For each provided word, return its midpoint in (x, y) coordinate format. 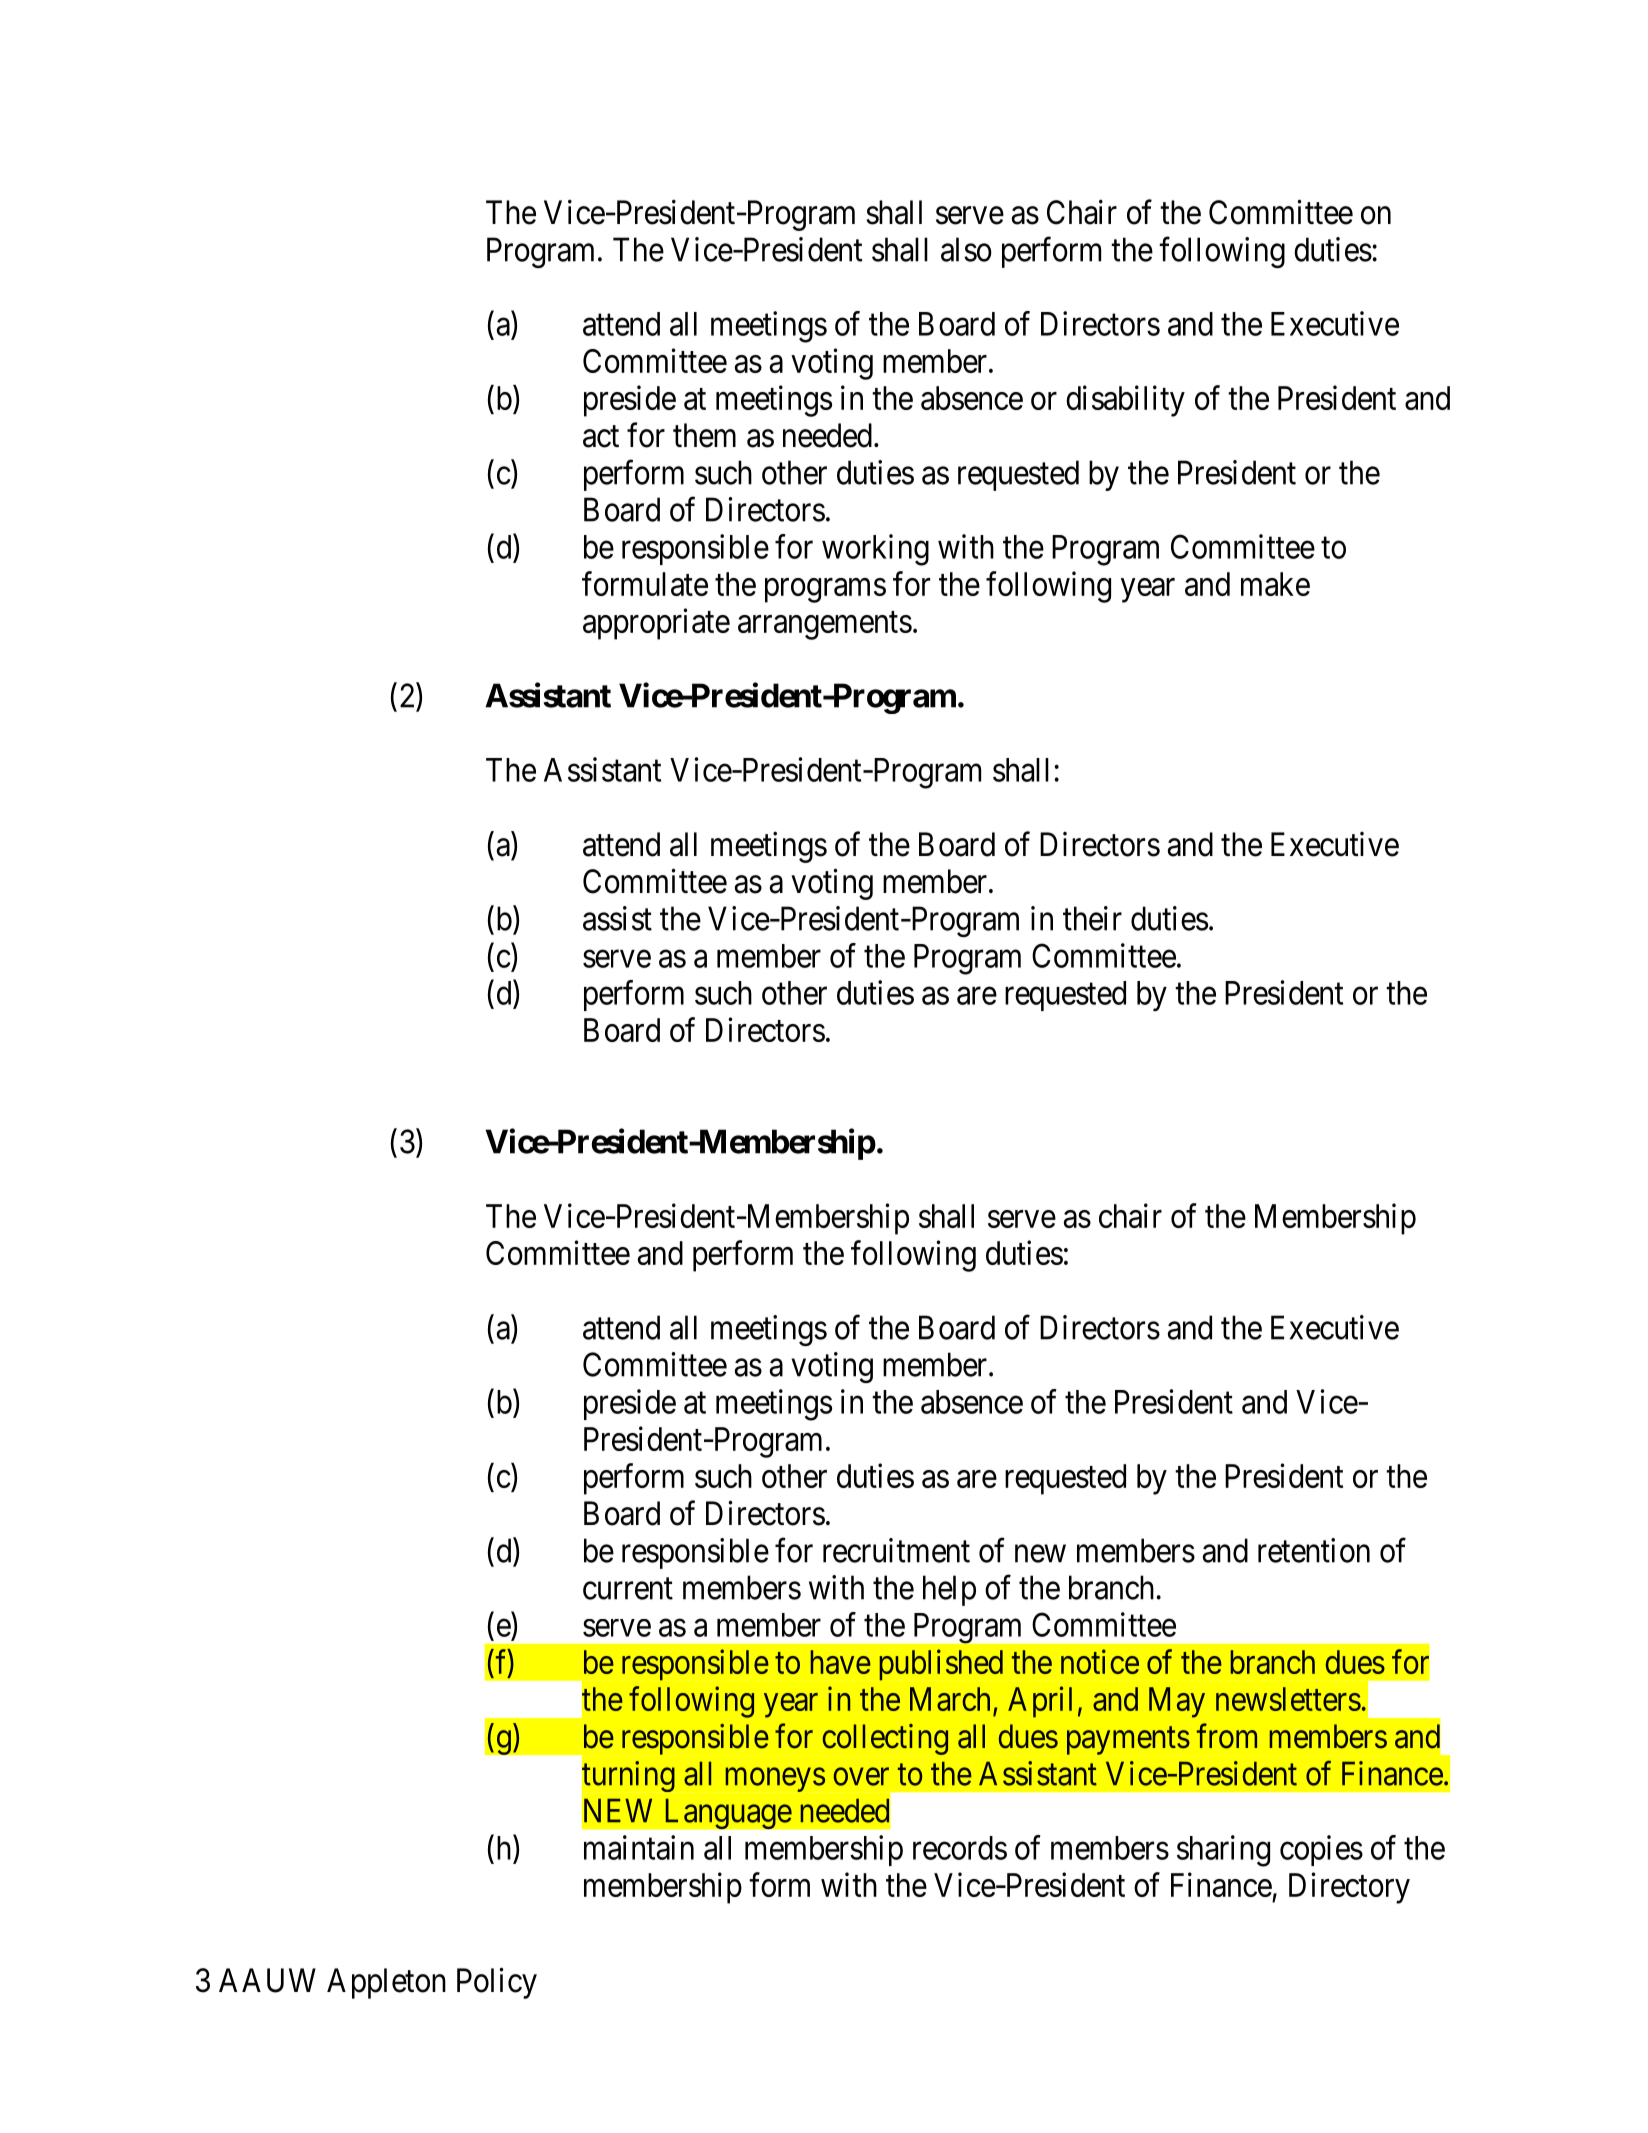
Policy (497, 1983)
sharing (1223, 1851)
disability (1125, 401)
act (601, 437)
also (966, 249)
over (861, 1777)
